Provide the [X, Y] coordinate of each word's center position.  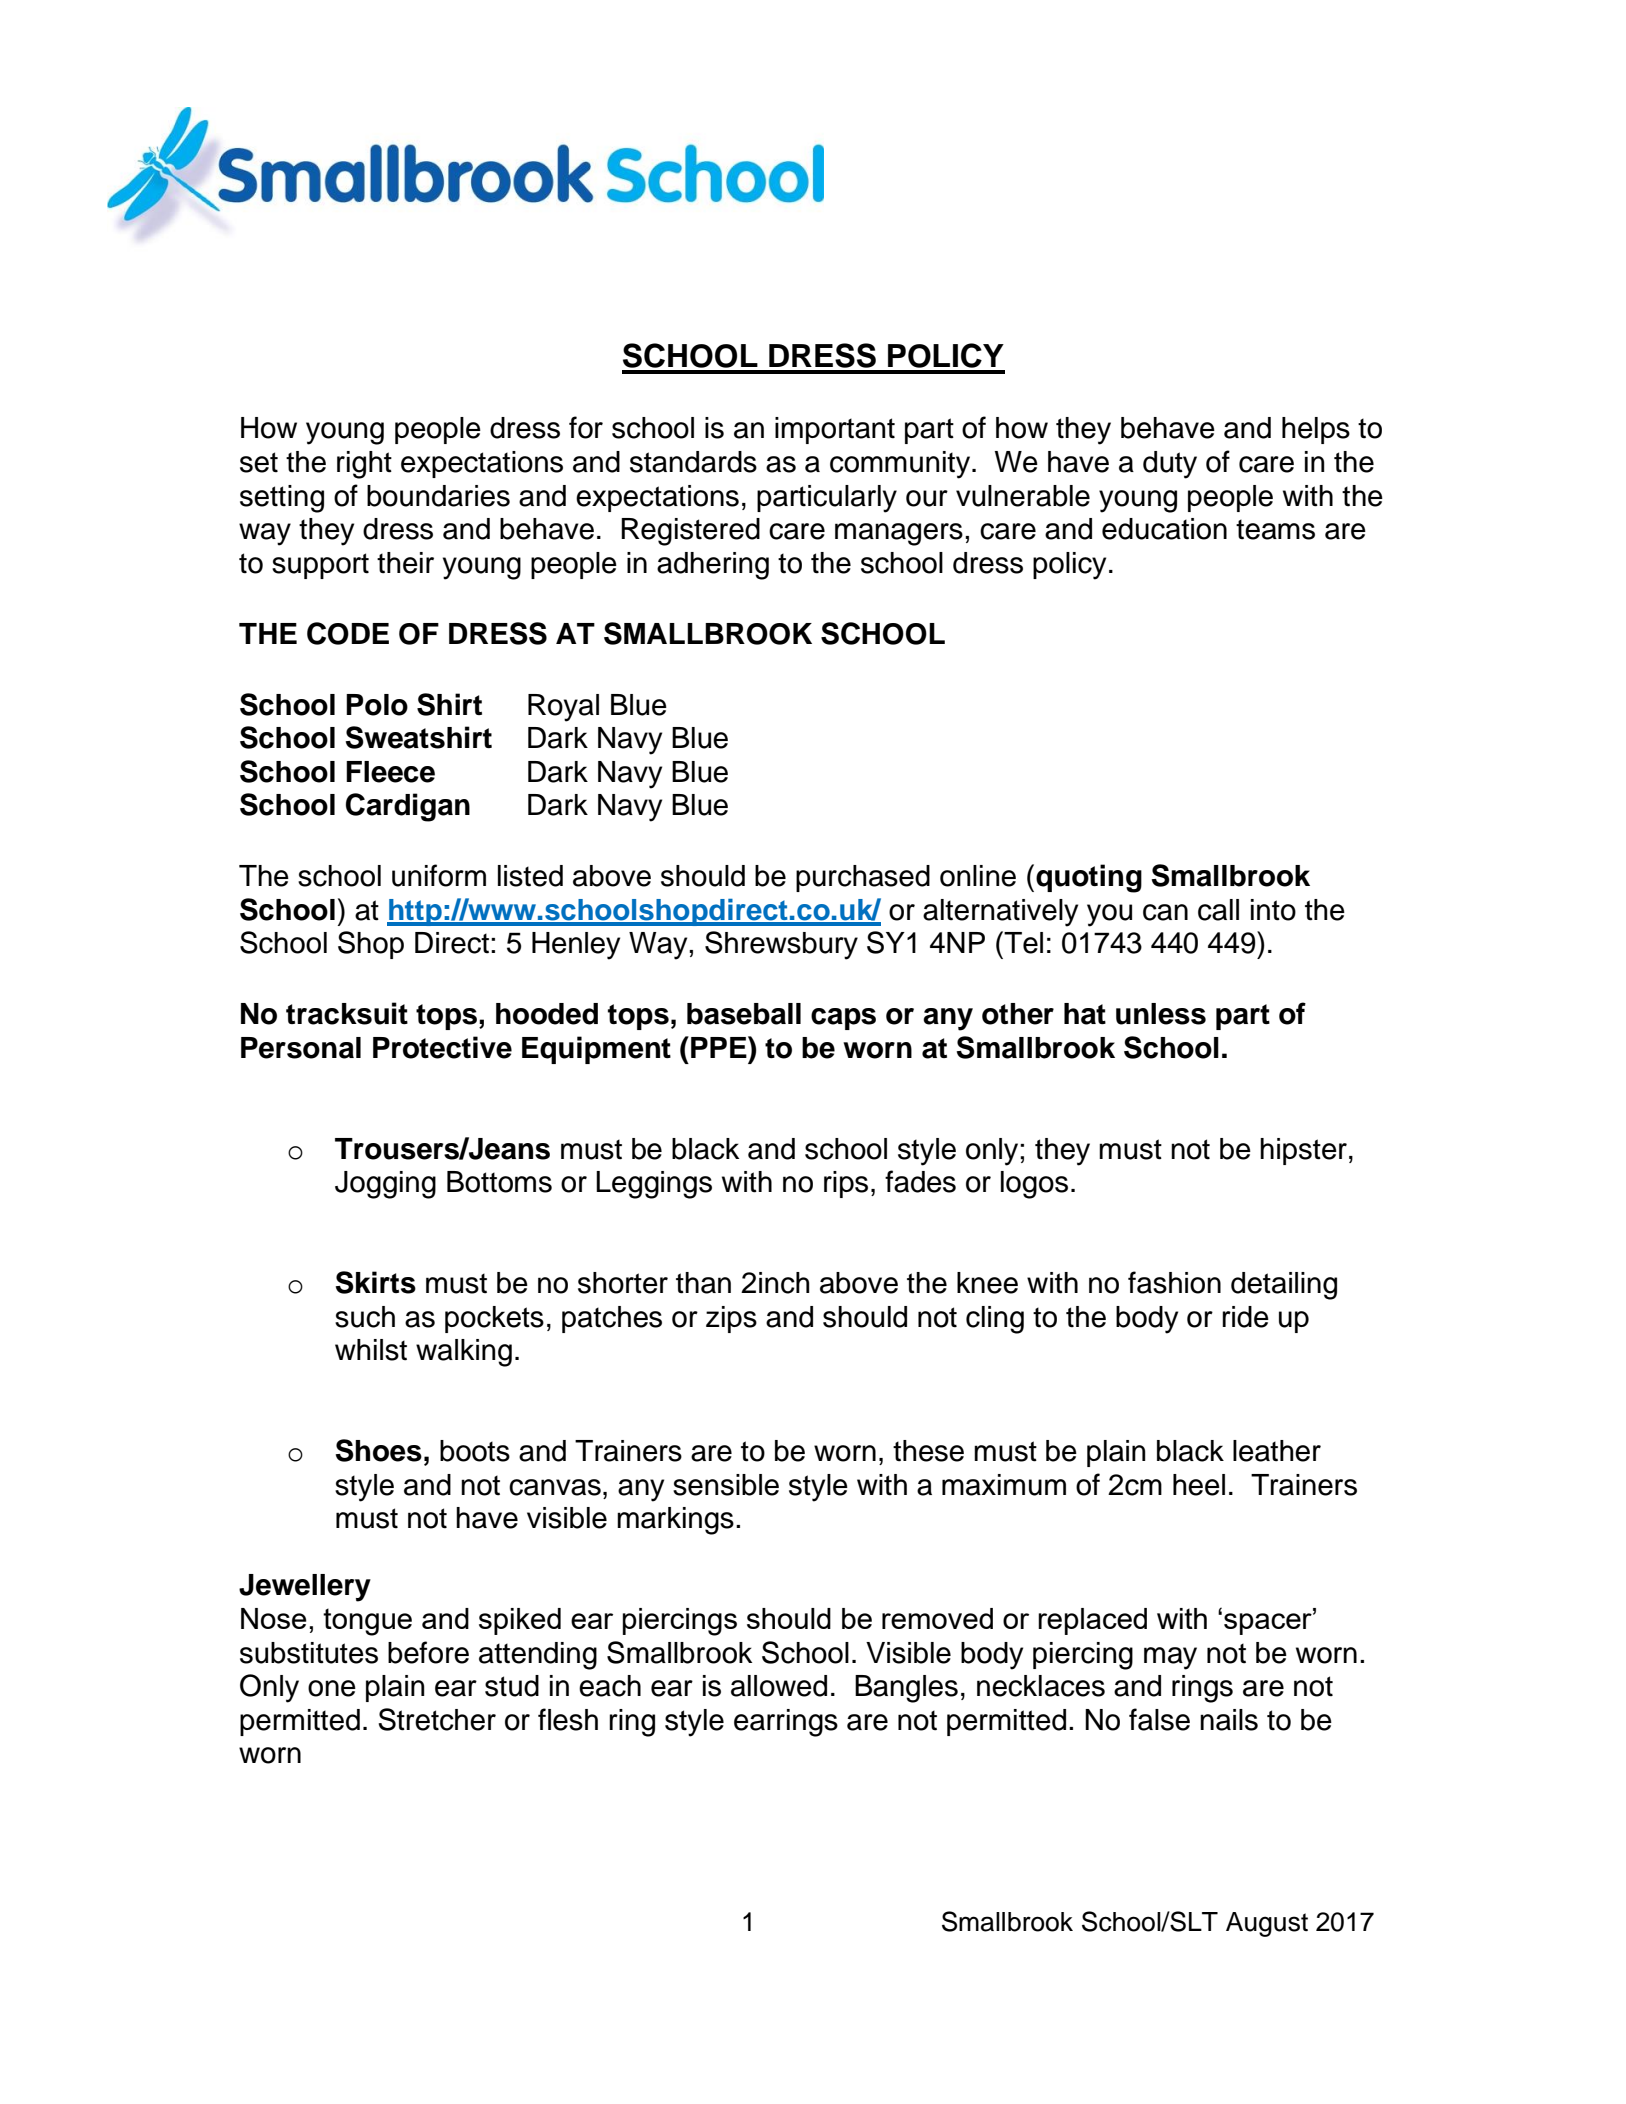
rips [846, 1184]
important [835, 430]
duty [1170, 465]
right [364, 465]
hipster [1305, 1151]
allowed [779, 1686]
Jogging [385, 1185]
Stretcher [437, 1719]
